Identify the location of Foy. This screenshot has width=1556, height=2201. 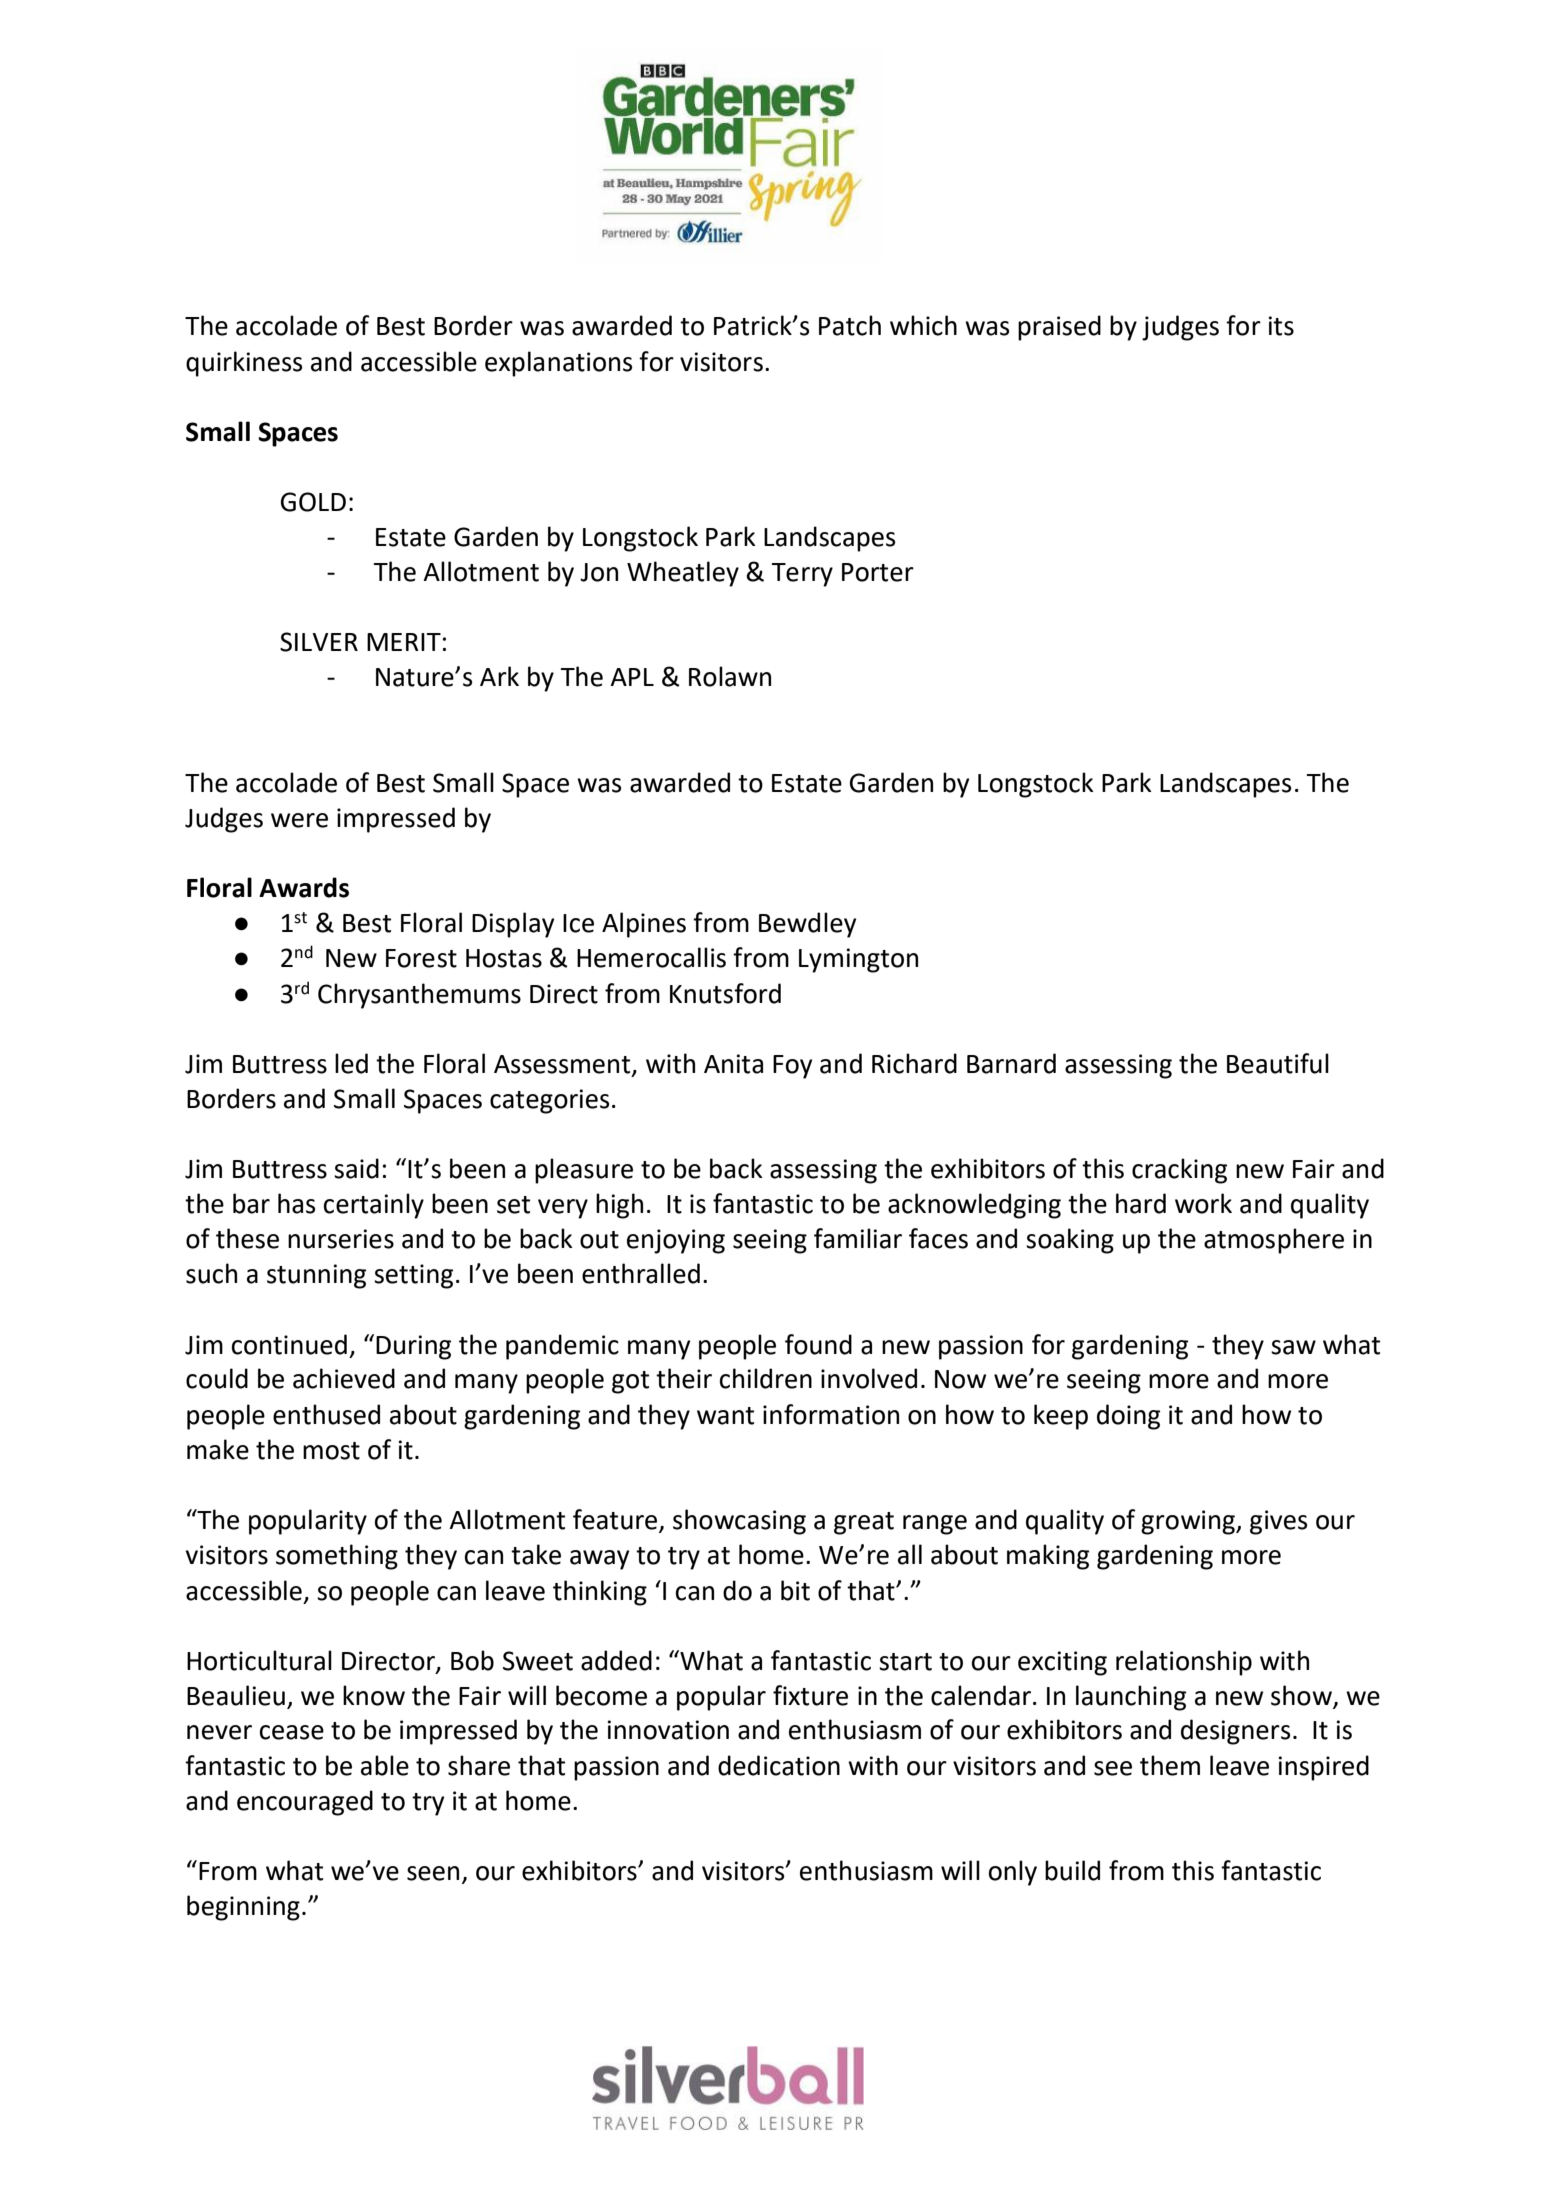
(792, 1067).
